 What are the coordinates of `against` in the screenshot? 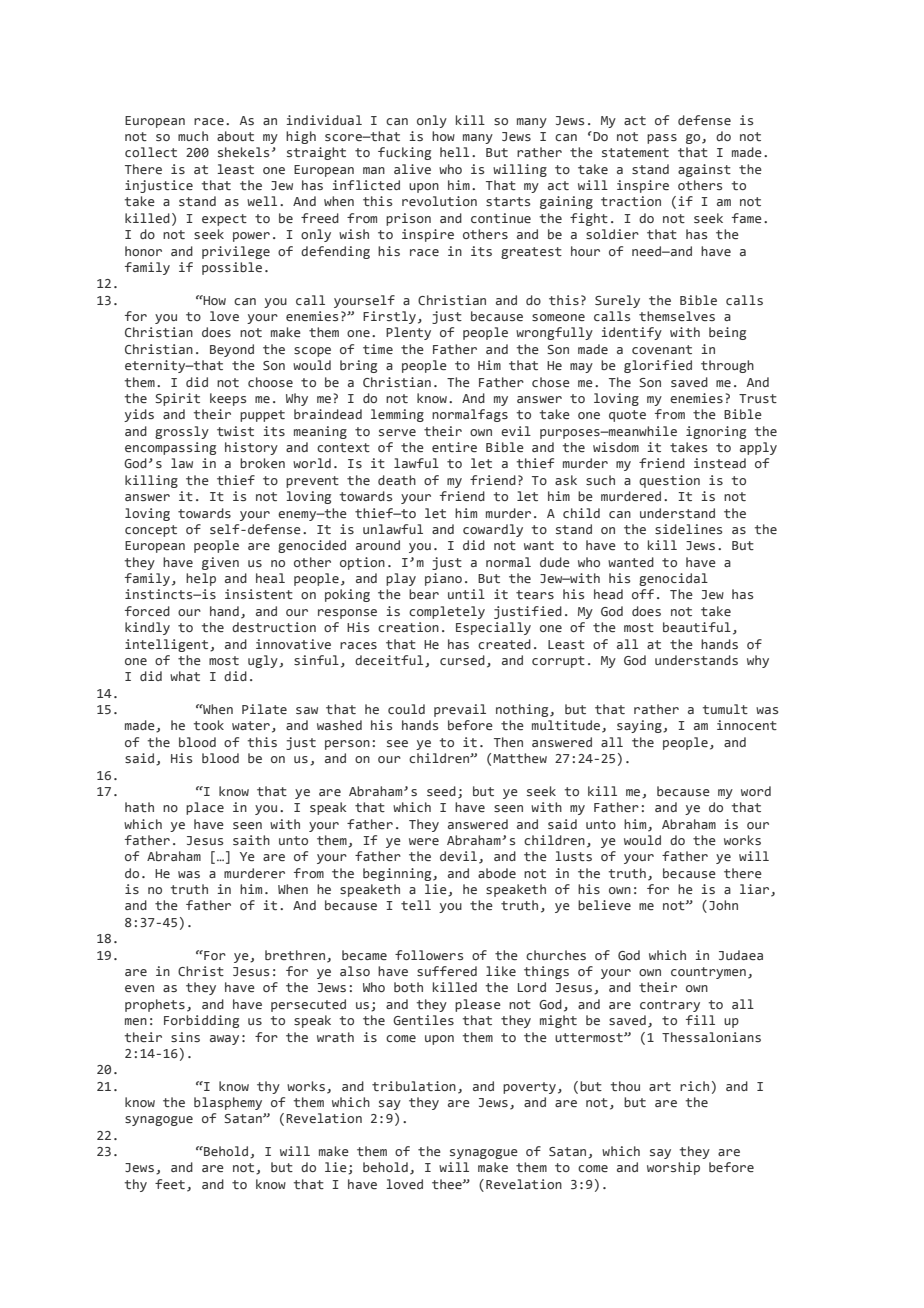 It's located at (704, 170).
